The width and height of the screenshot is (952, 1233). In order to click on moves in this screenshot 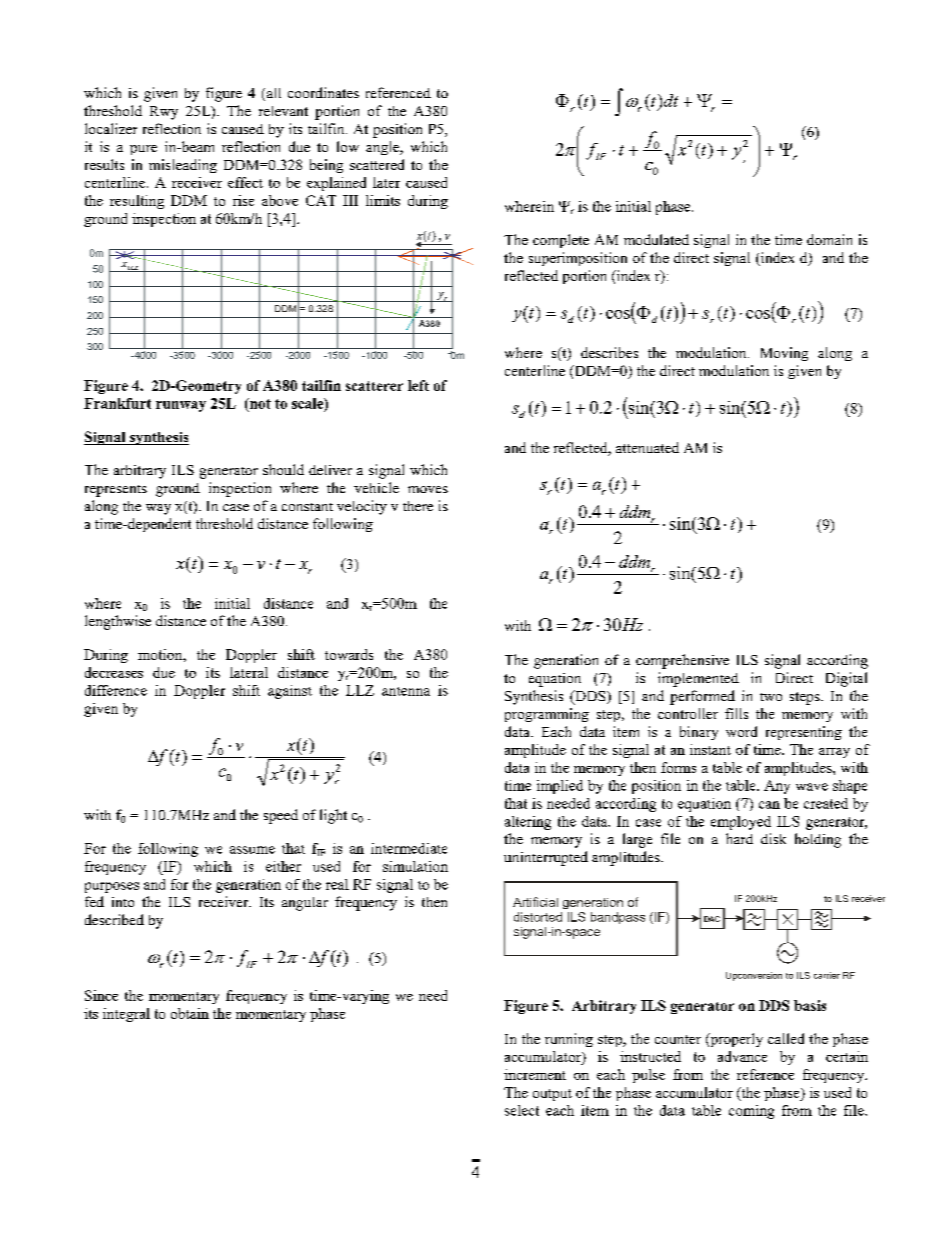, I will do `click(428, 489)`.
